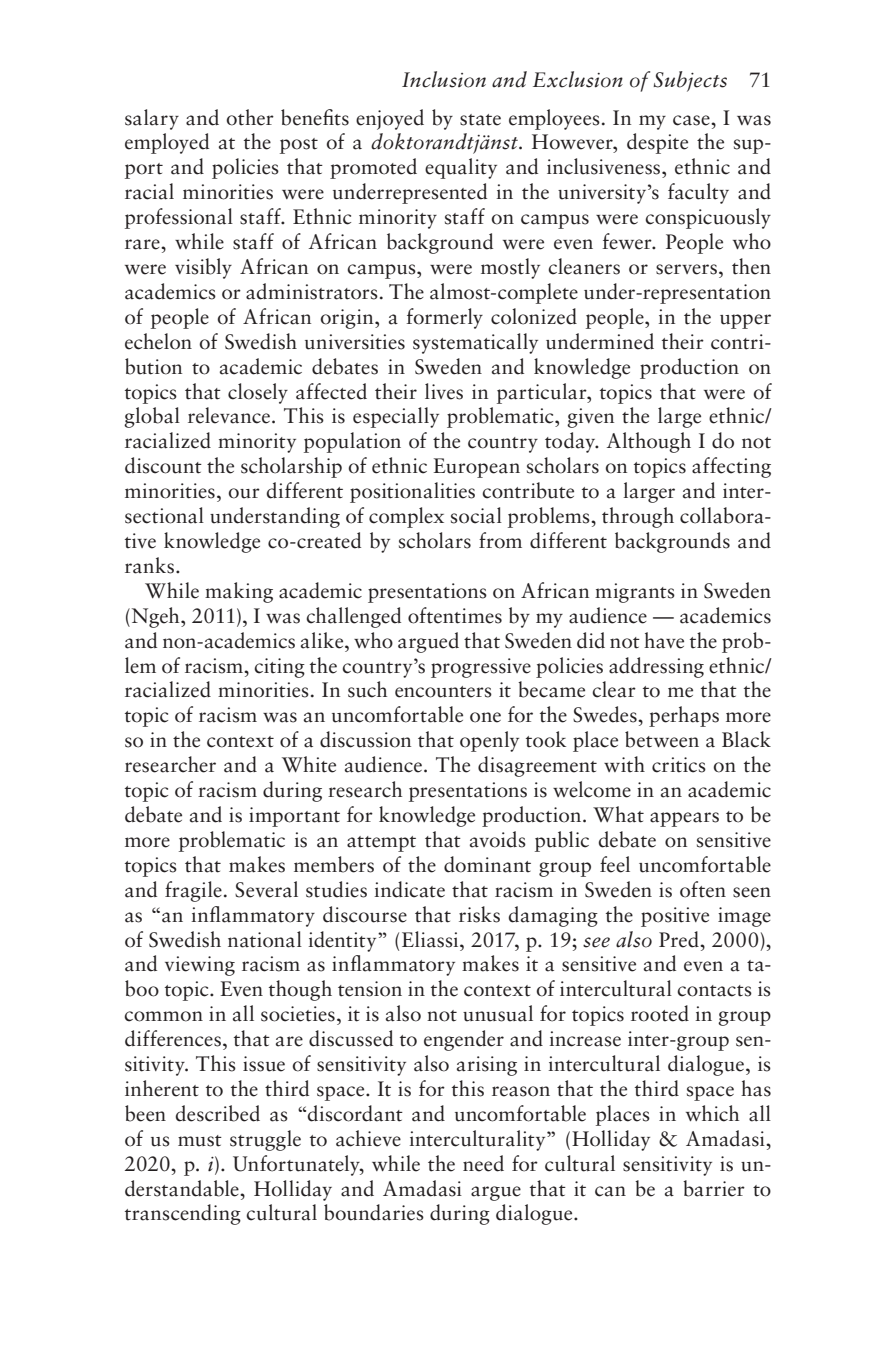 The image size is (896, 1345). What do you see at coordinates (250, 117) in the screenshot?
I see `other` at bounding box center [250, 117].
